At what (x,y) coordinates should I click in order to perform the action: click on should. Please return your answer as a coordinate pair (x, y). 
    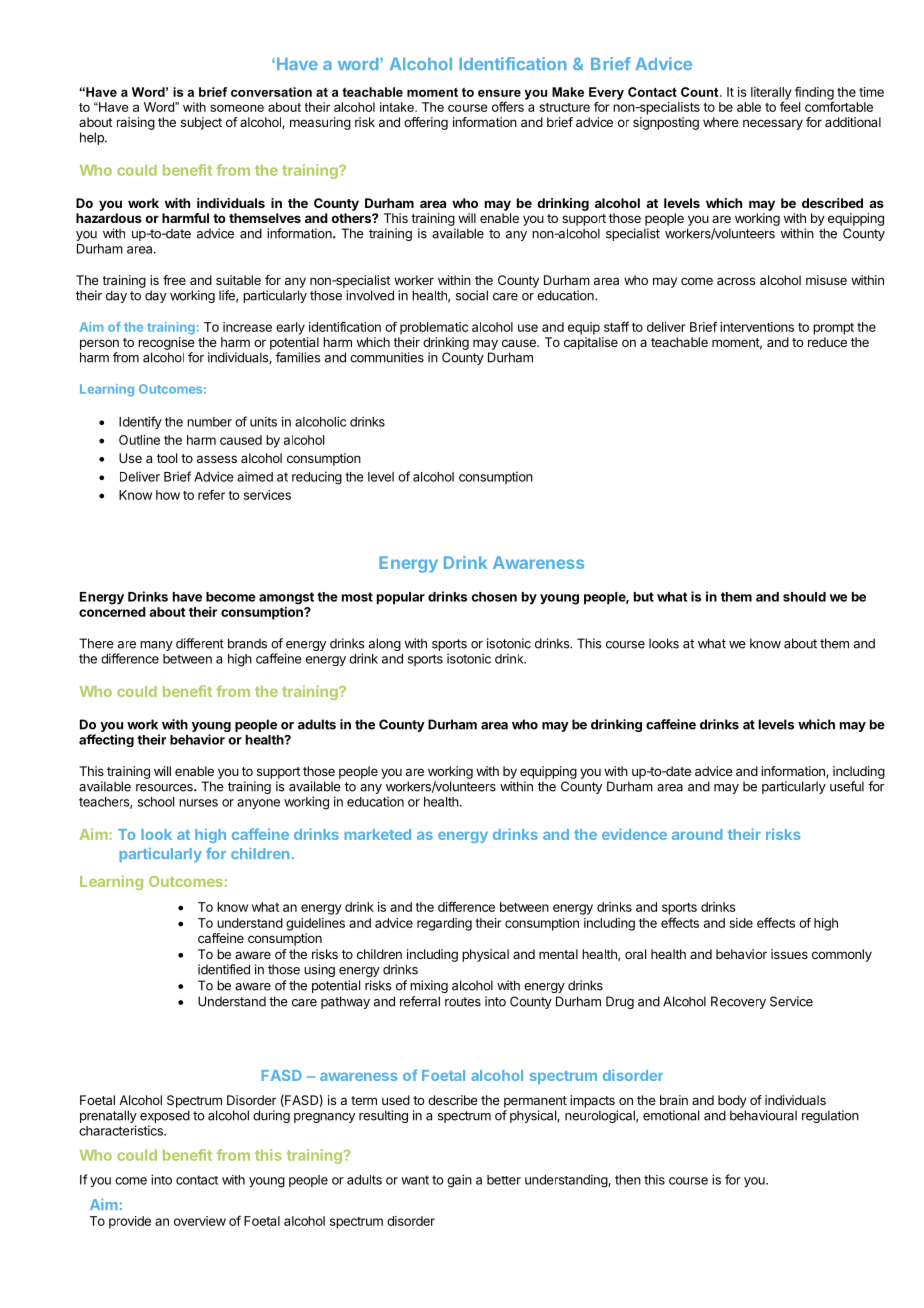
    Looking at the image, I should click on (804, 597).
